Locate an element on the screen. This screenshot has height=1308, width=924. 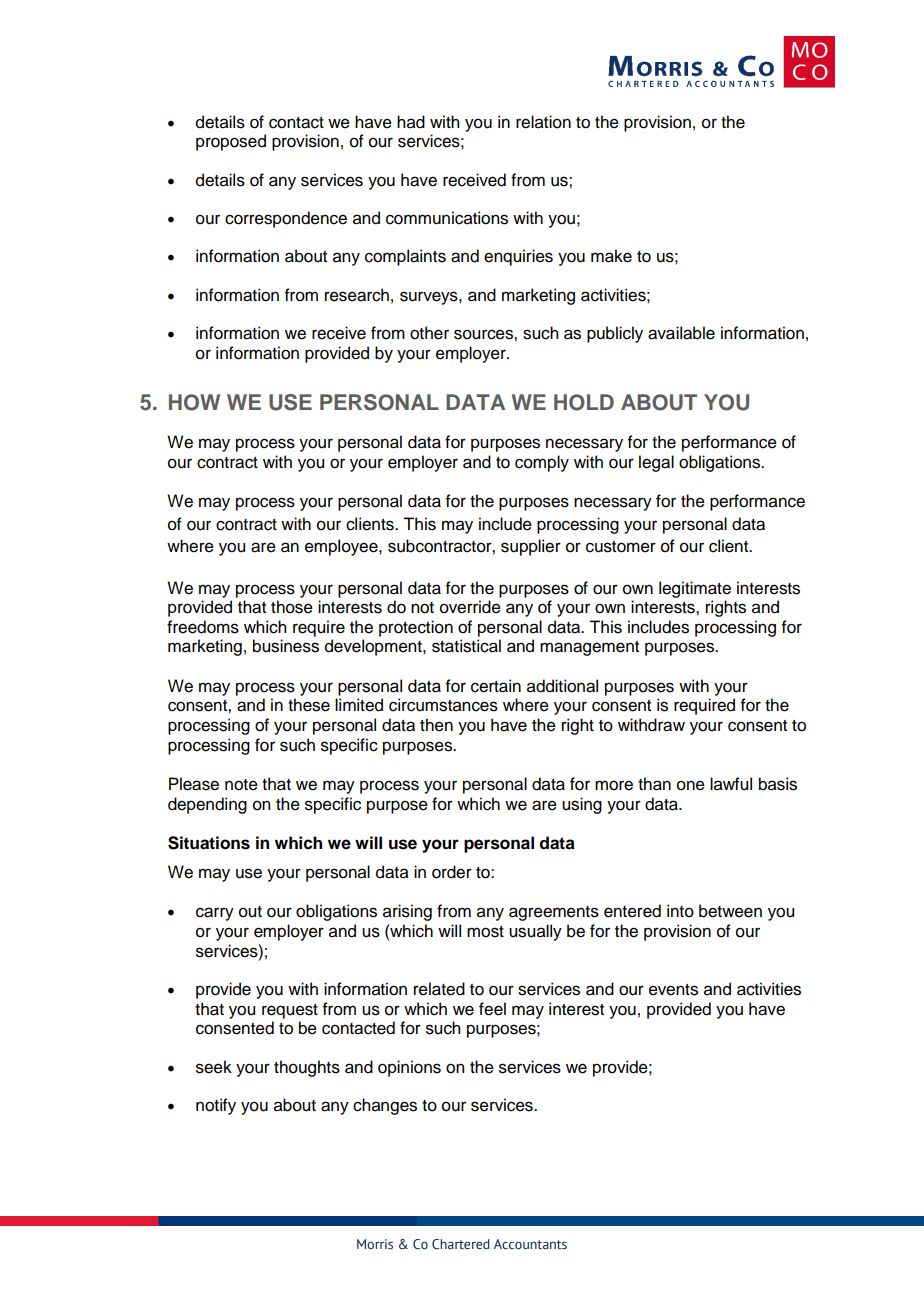
Chartered is located at coordinates (461, 1244).
